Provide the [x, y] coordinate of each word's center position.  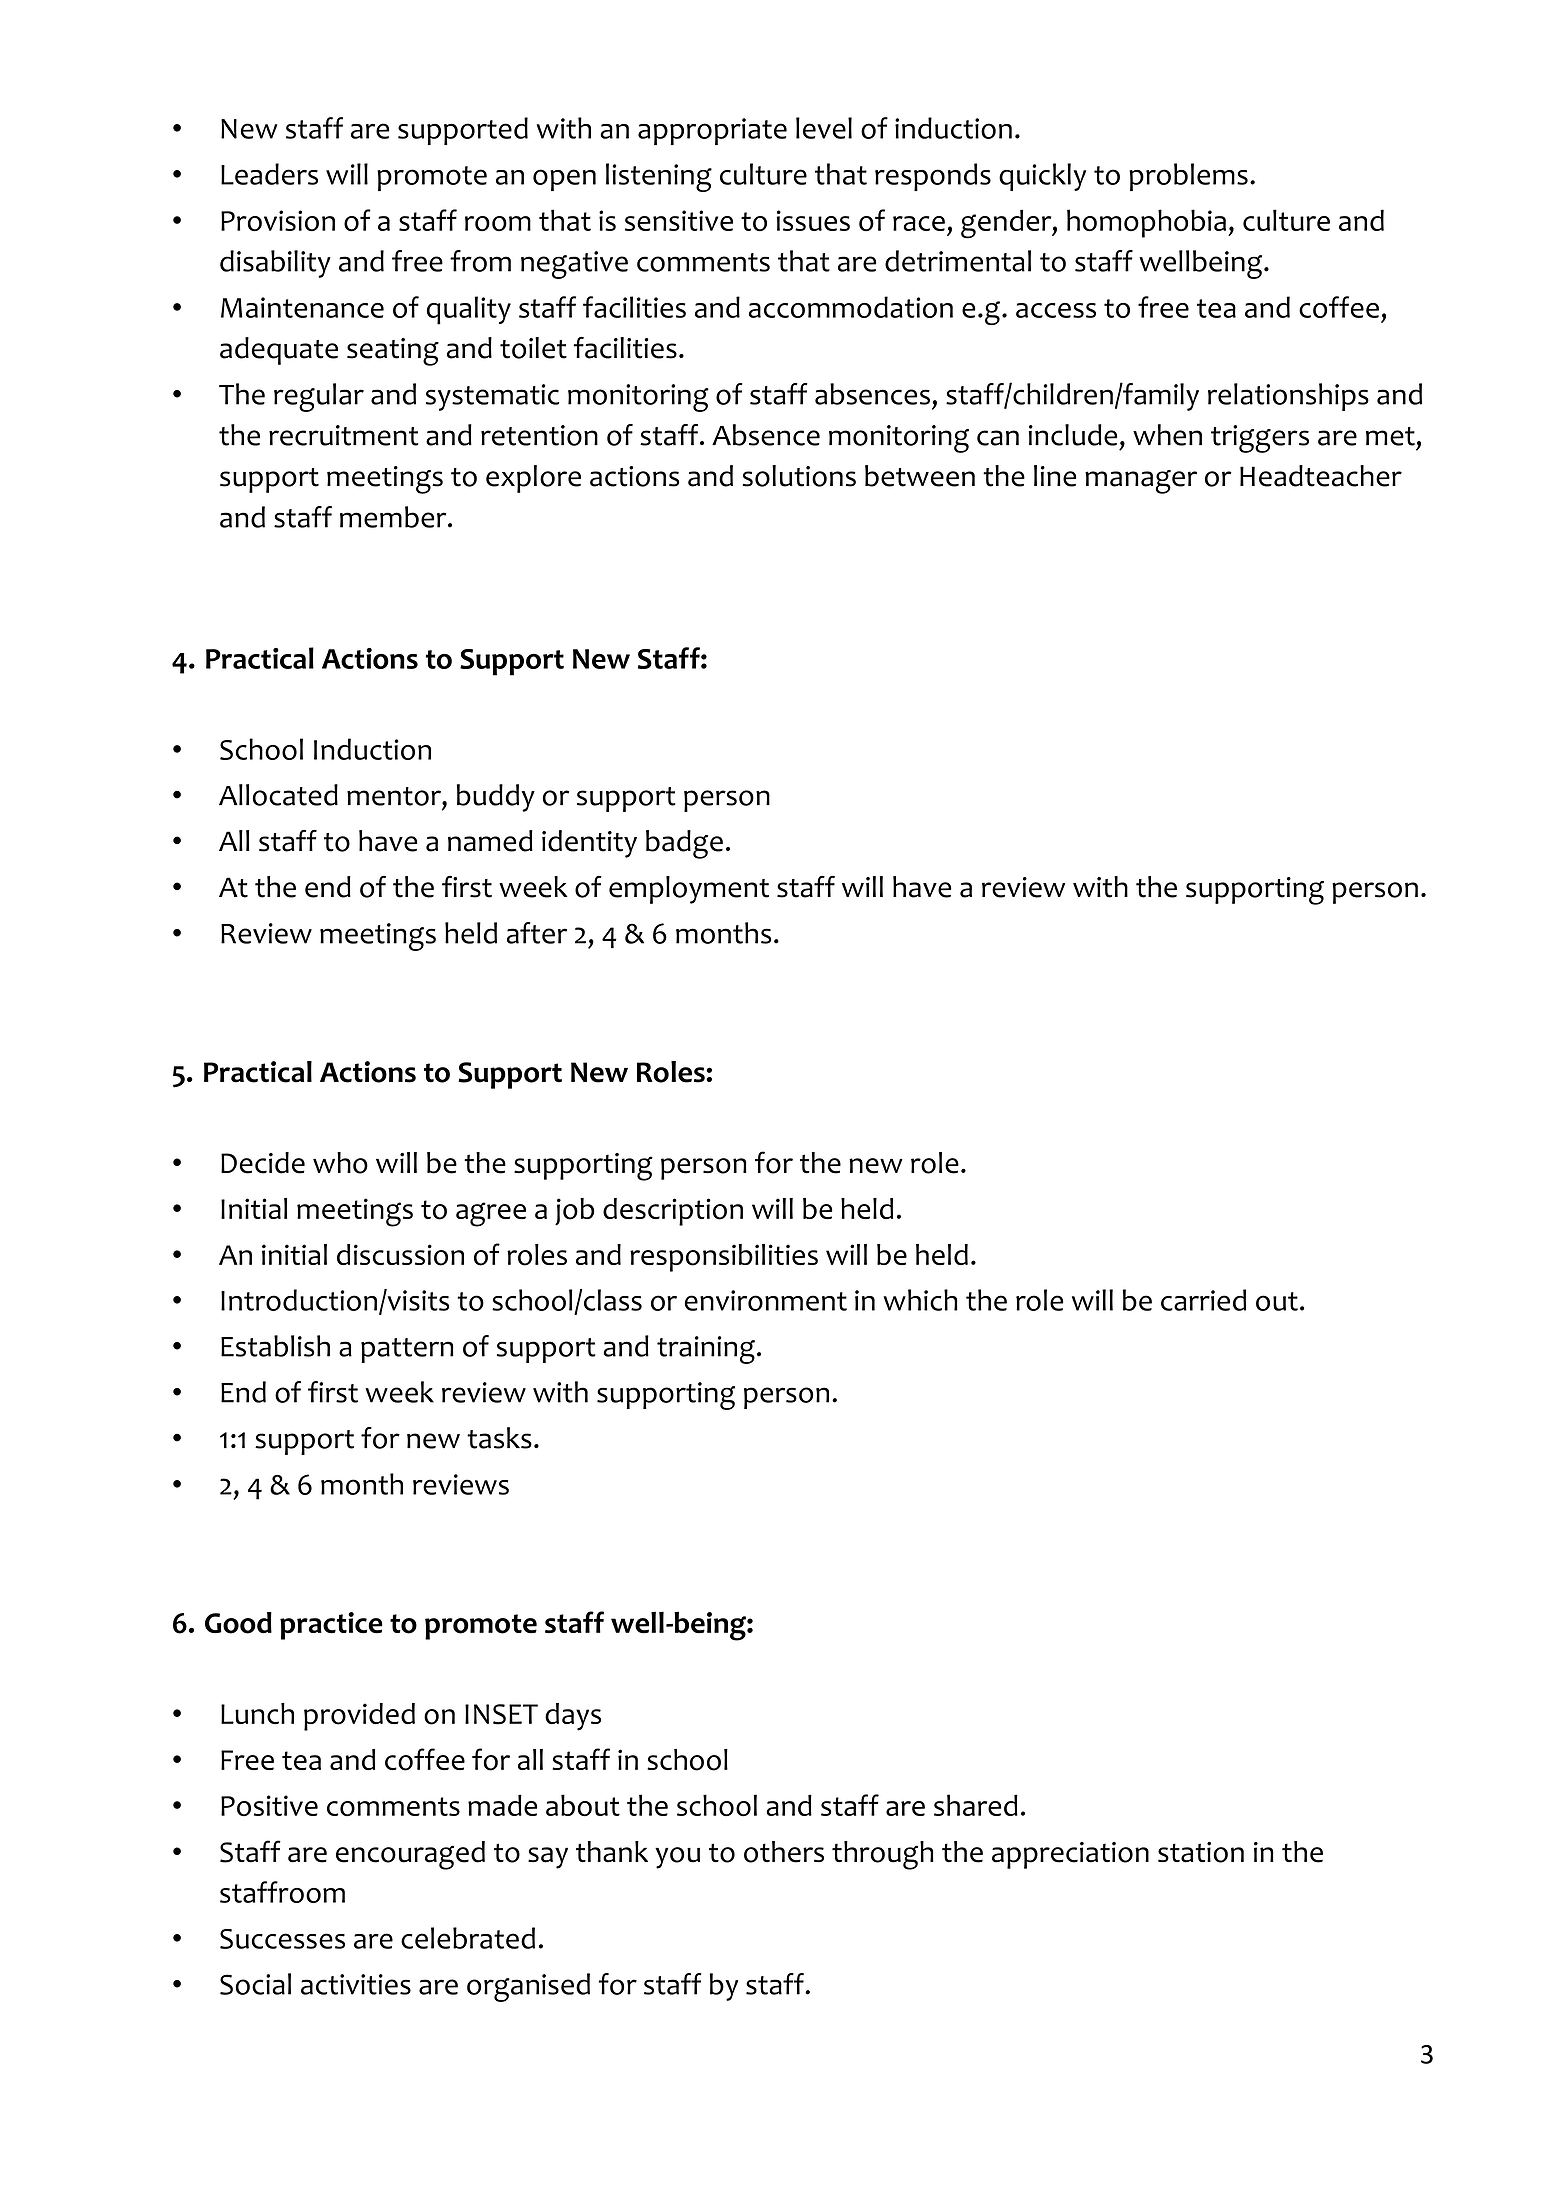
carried [1203, 1300]
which [920, 1300]
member [394, 517]
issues [813, 220]
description [673, 1212]
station [1201, 1852]
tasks [499, 1438]
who [340, 1163]
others [784, 1852]
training [706, 1350]
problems [1188, 177]
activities [356, 1984]
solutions [799, 476]
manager [1141, 482]
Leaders [269, 174]
